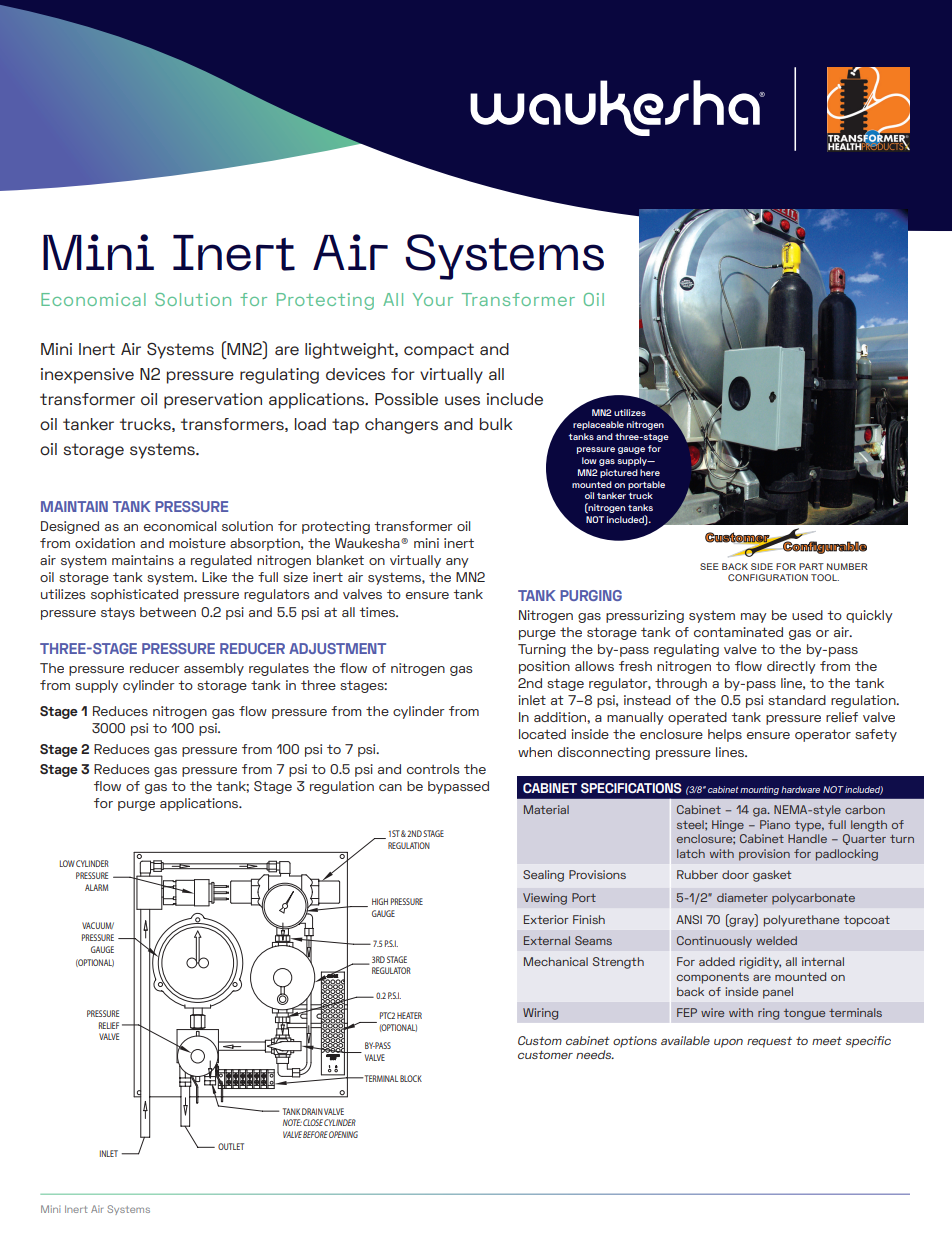 Image resolution: width=952 pixels, height=1233 pixels. What do you see at coordinates (411, 1078) in the page?
I see `BLOCK` at bounding box center [411, 1078].
